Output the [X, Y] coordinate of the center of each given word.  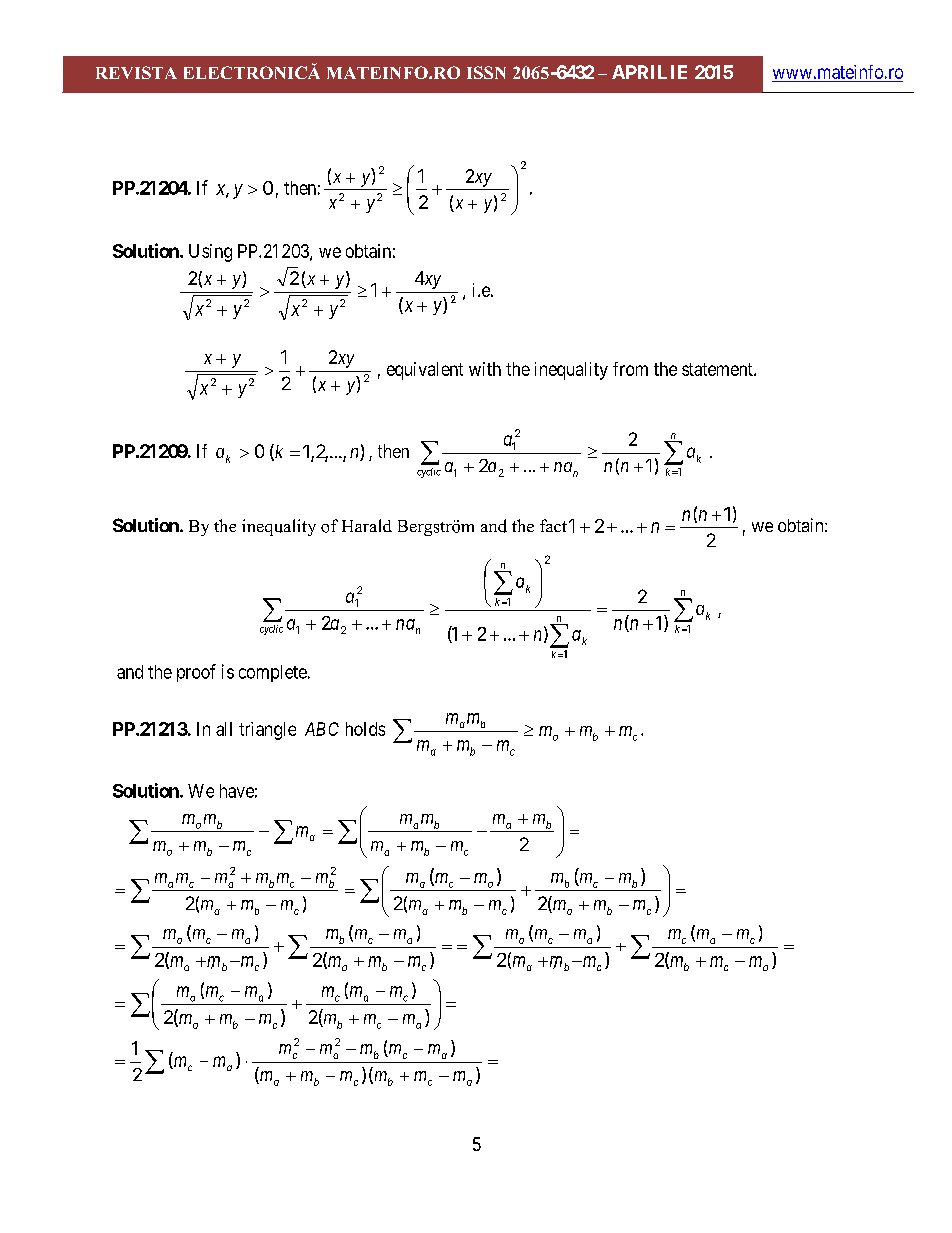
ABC [322, 729]
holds [365, 729]
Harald [367, 525]
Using [210, 253]
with [485, 369]
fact [553, 525]
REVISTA [136, 72]
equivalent [425, 371]
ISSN [486, 72]
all [224, 729]
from [630, 369]
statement [718, 369]
